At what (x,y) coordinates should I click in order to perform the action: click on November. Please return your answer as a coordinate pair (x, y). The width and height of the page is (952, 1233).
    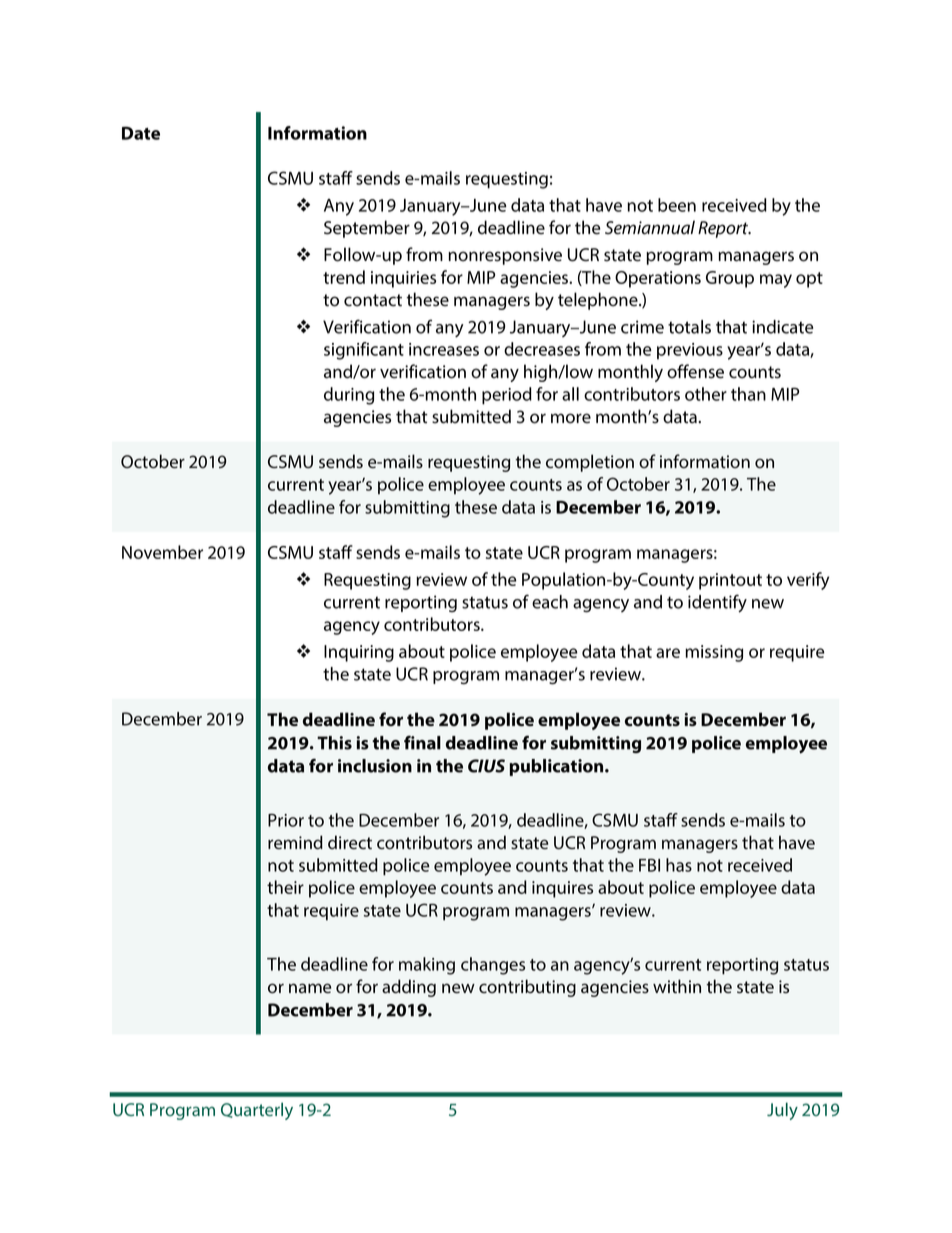
    Looking at the image, I should click on (162, 552).
